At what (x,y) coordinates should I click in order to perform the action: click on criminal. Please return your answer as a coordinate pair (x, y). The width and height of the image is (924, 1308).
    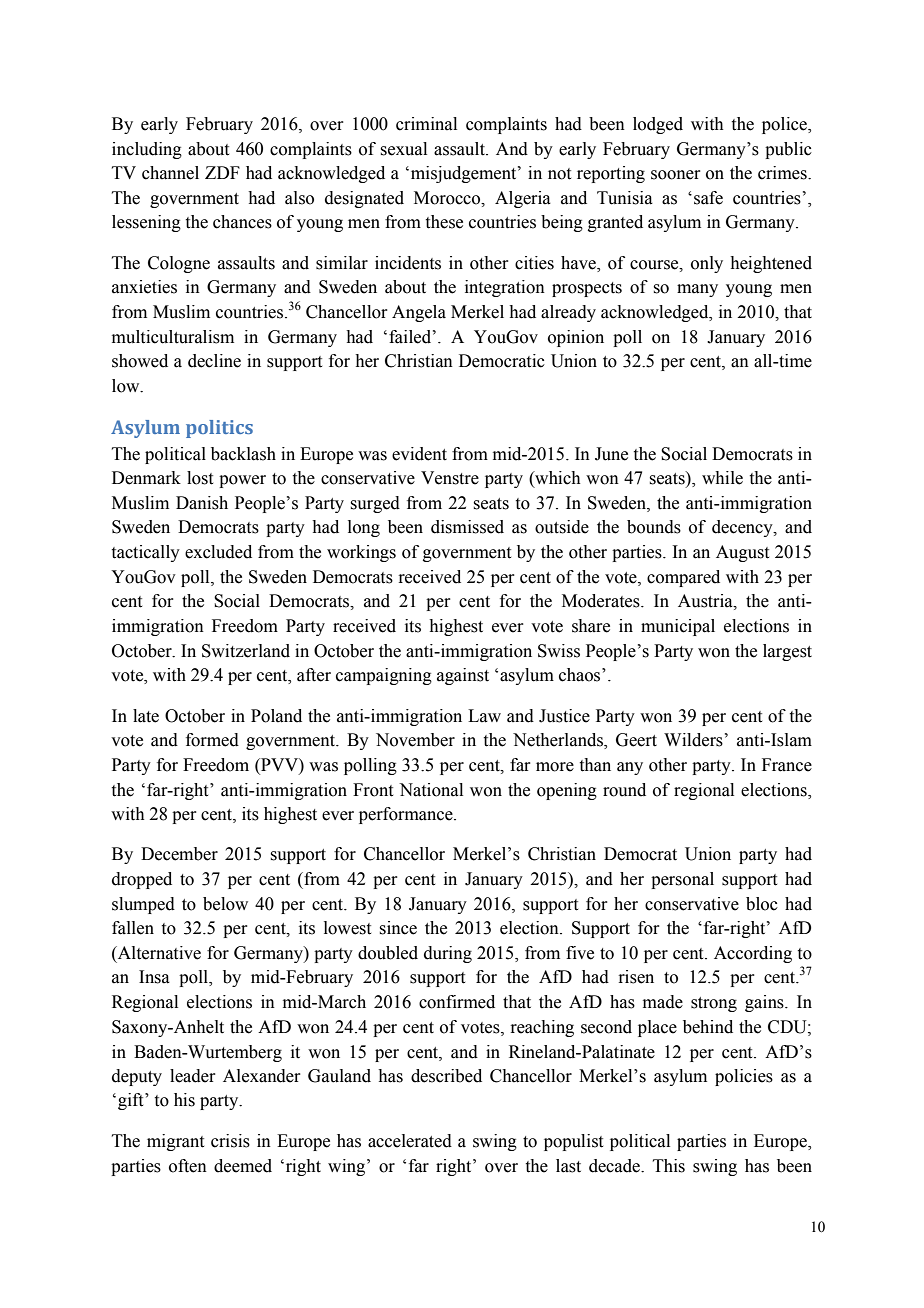
    Looking at the image, I should click on (426, 124).
